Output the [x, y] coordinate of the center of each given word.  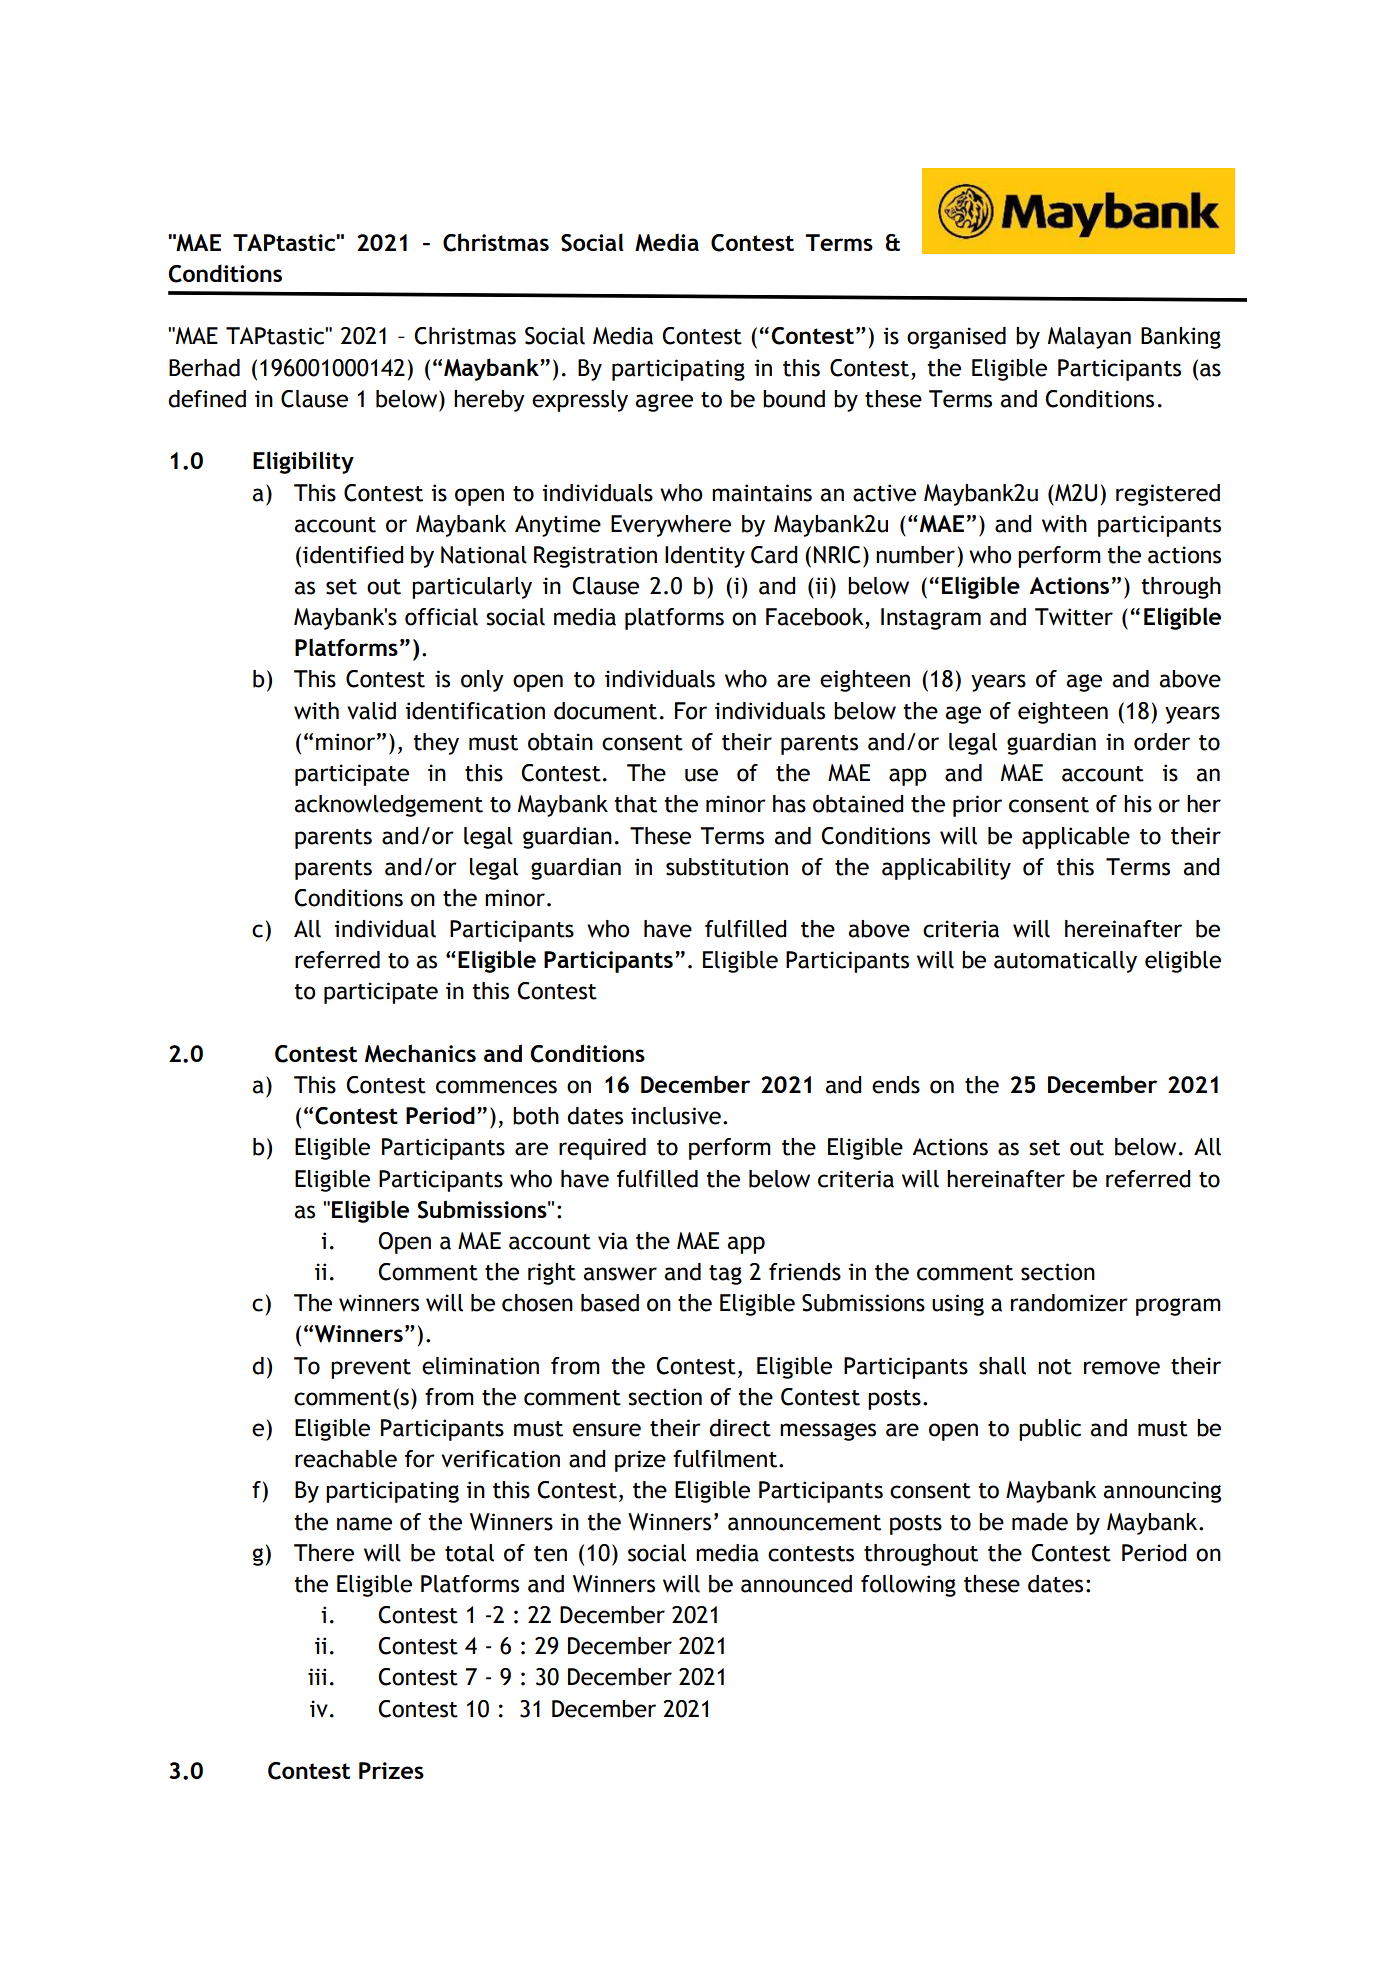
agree [664, 403]
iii [317, 1676]
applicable [1076, 838]
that [635, 804]
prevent [371, 1369]
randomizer [1069, 1303]
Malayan [1089, 338]
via [613, 1241]
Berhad [204, 368]
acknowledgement [388, 806]
